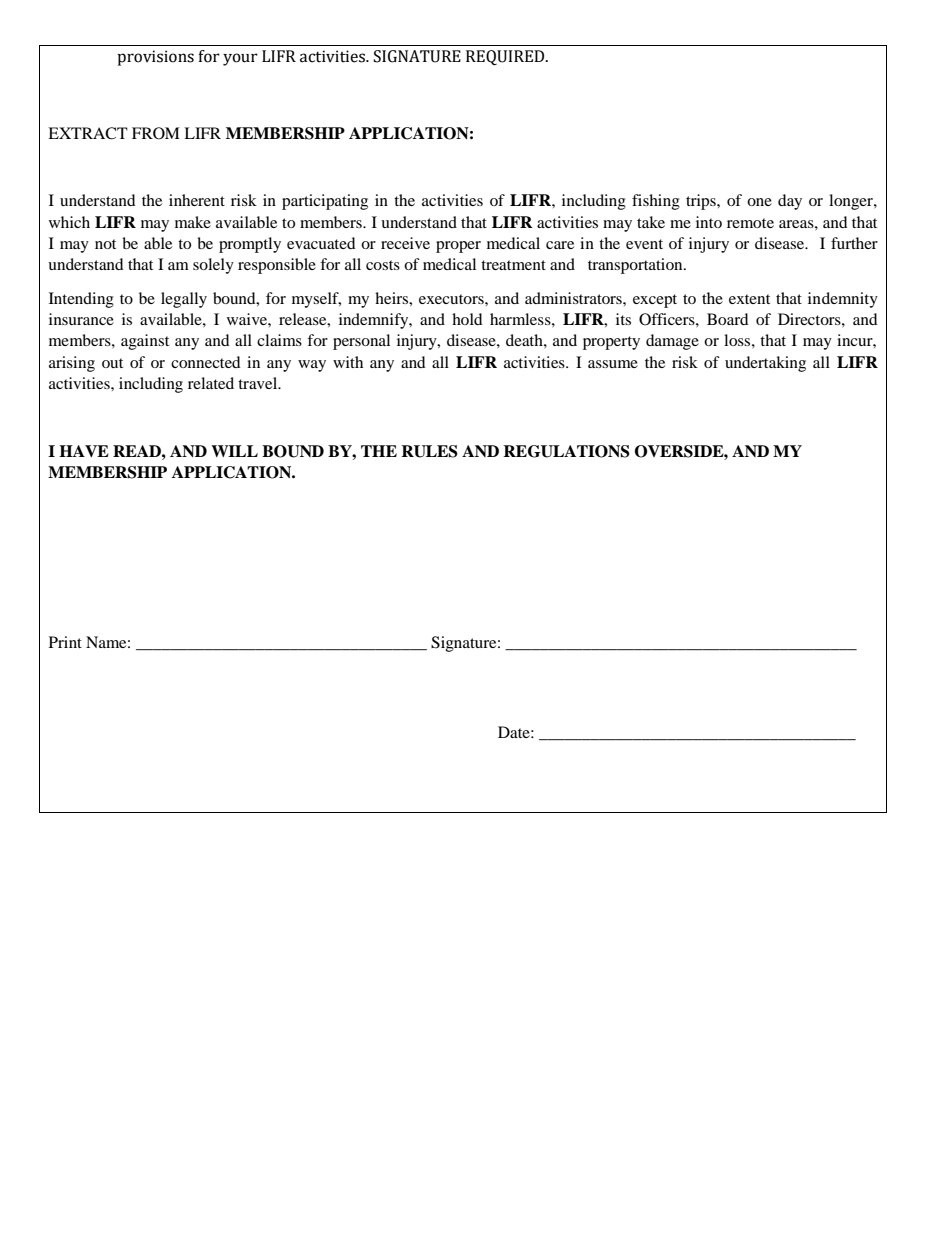 The image size is (952, 1233). I want to click on RULES, so click(429, 451).
